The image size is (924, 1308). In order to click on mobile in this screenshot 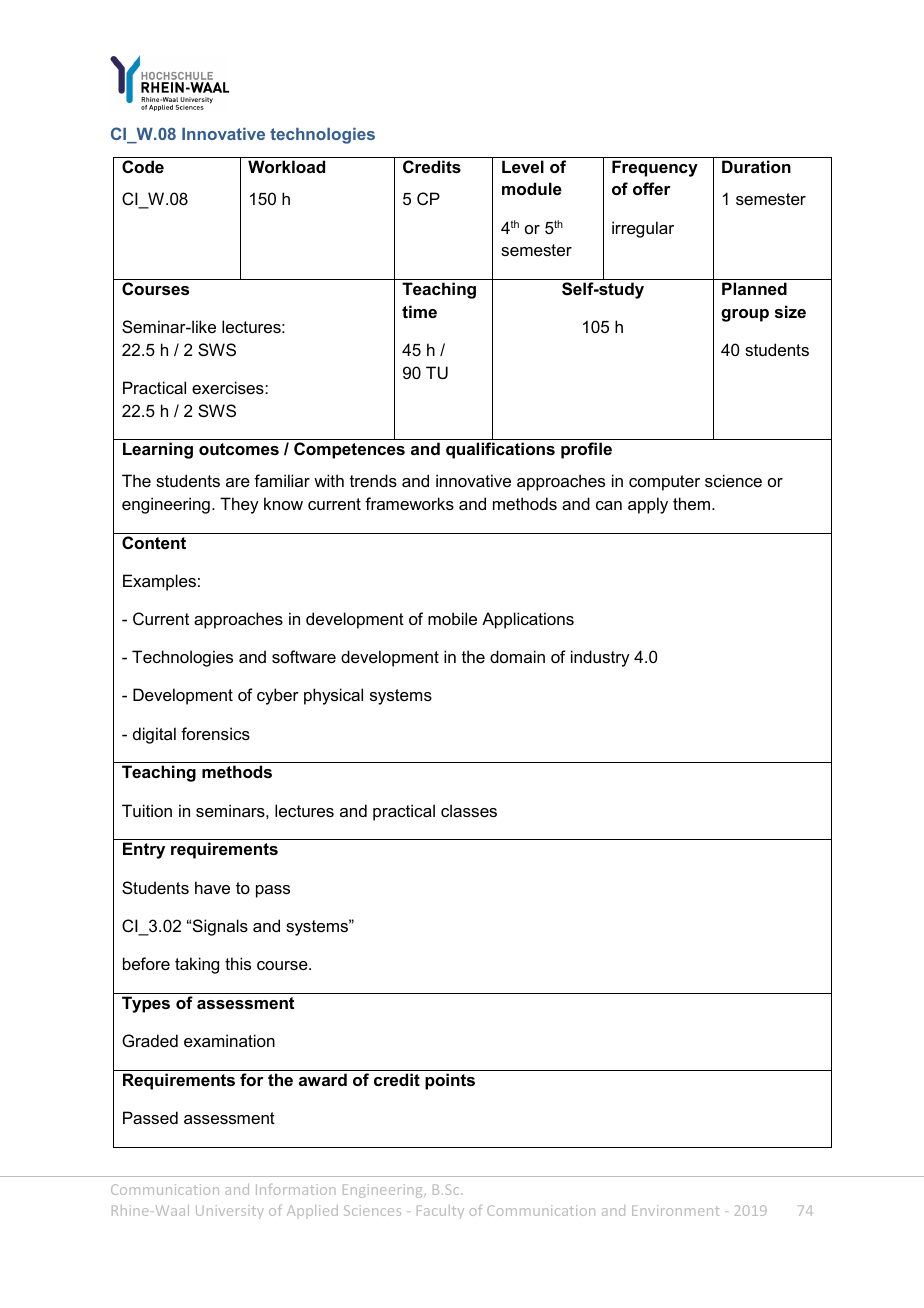, I will do `click(452, 618)`.
